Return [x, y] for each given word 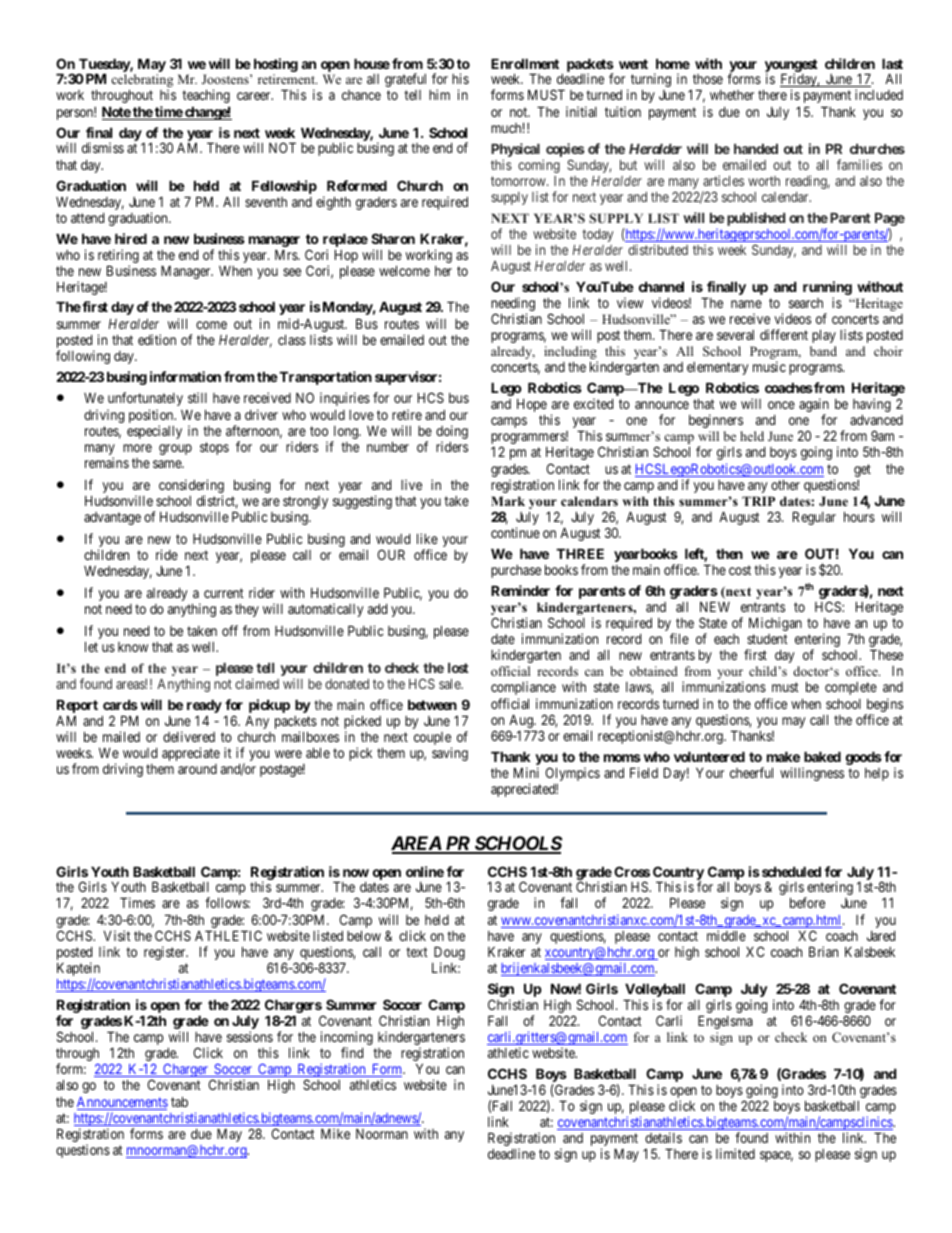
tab [179, 1101]
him [439, 94]
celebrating [142, 82]
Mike [335, 1133]
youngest [791, 66]
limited [735, 1153]
